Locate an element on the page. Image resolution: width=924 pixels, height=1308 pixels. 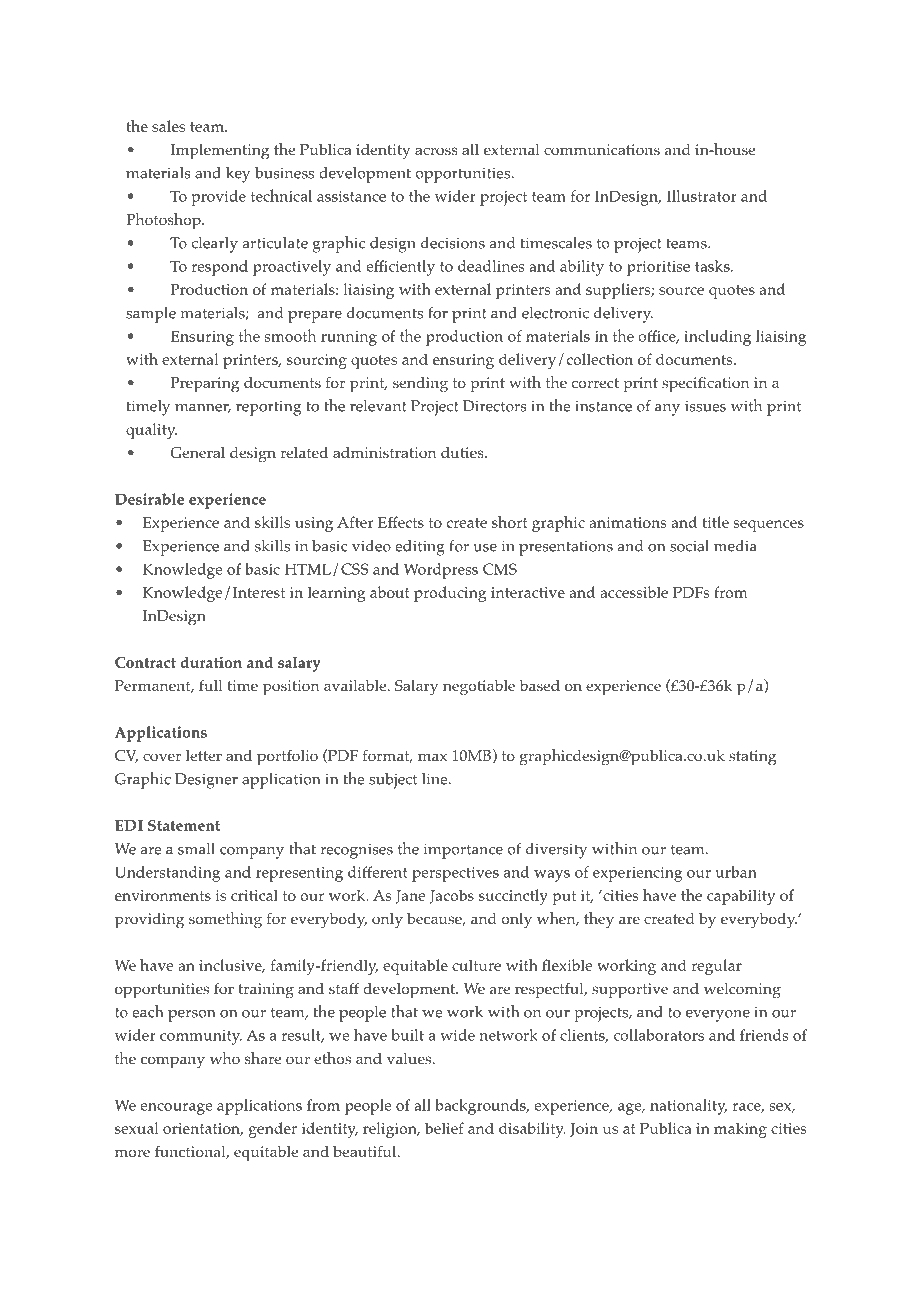
across is located at coordinates (436, 151).
